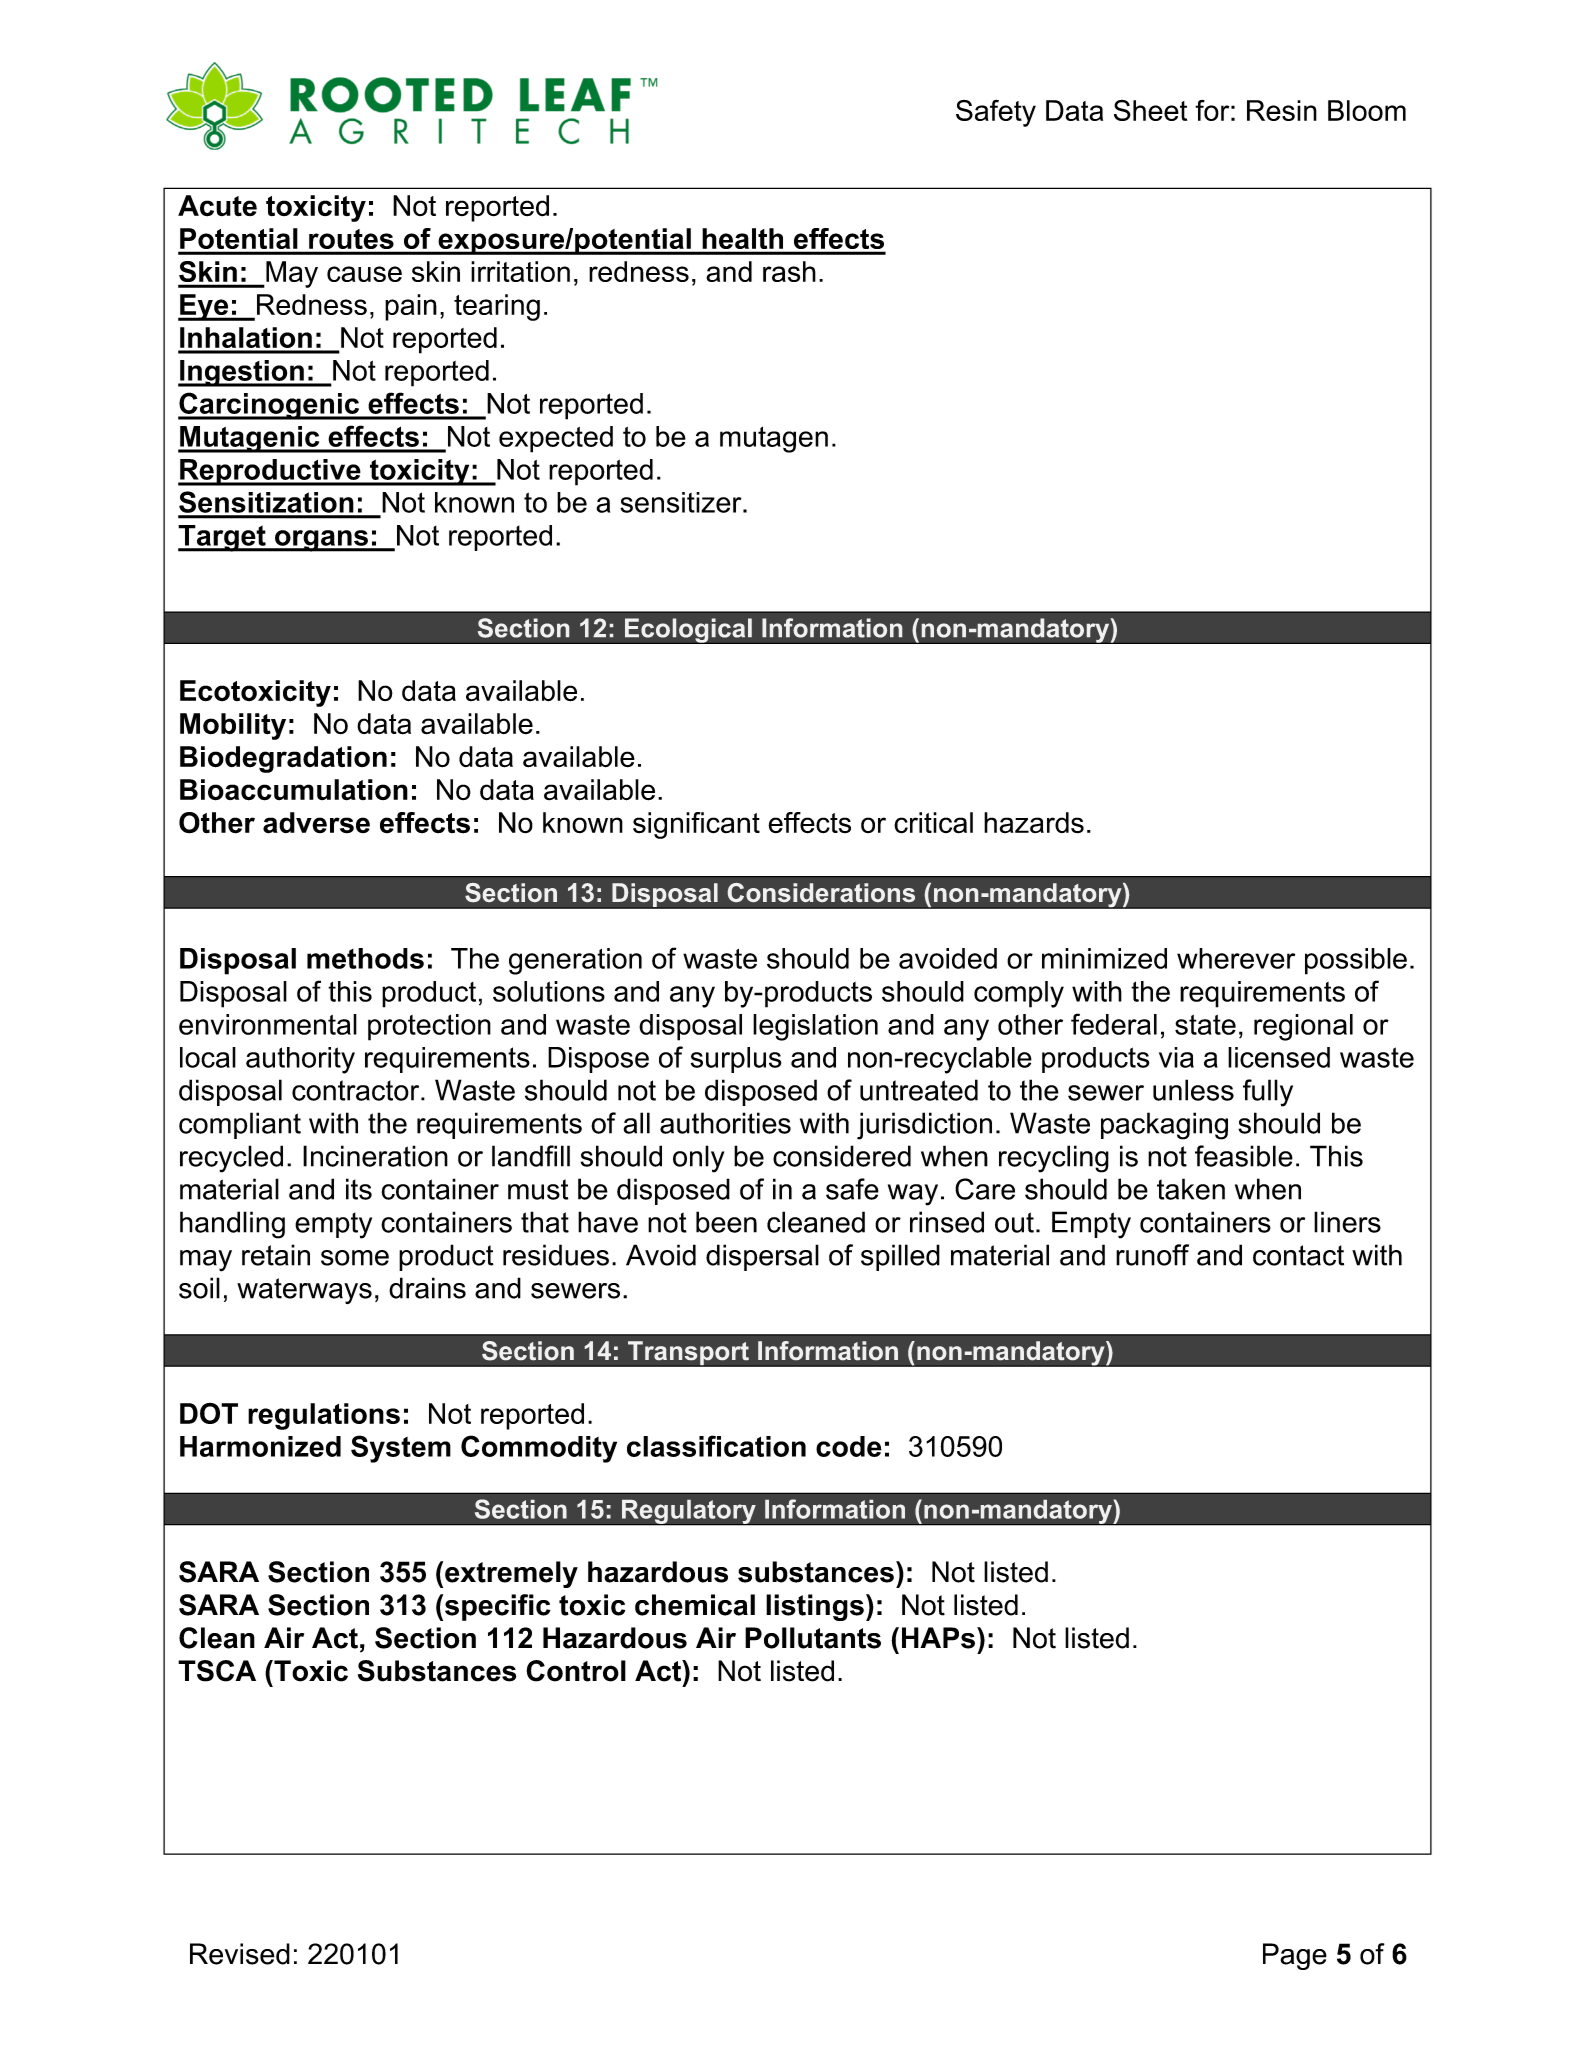 This screenshot has width=1595, height=2064. I want to click on legislation, so click(815, 1027).
